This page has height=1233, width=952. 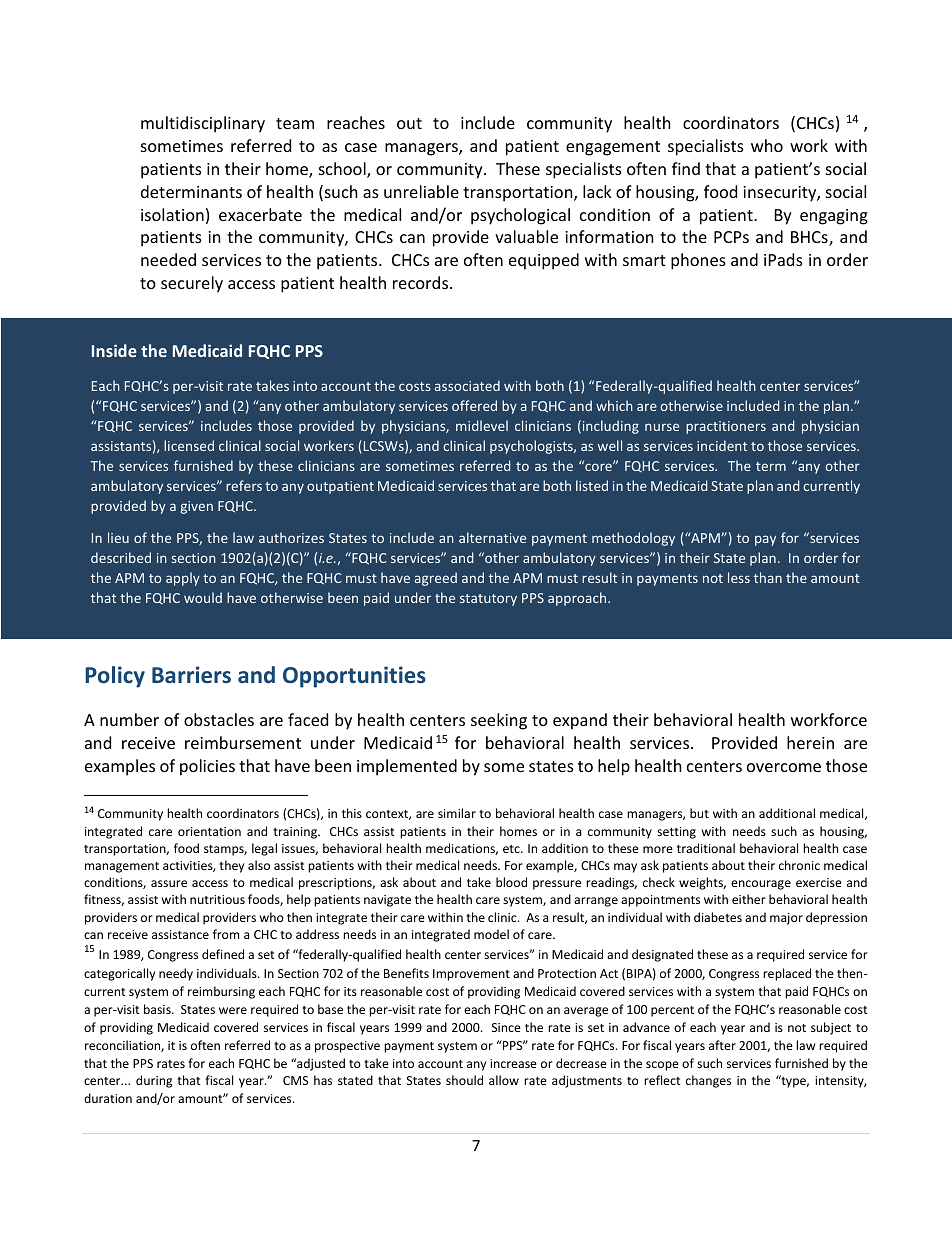 I want to click on find, so click(x=686, y=168).
